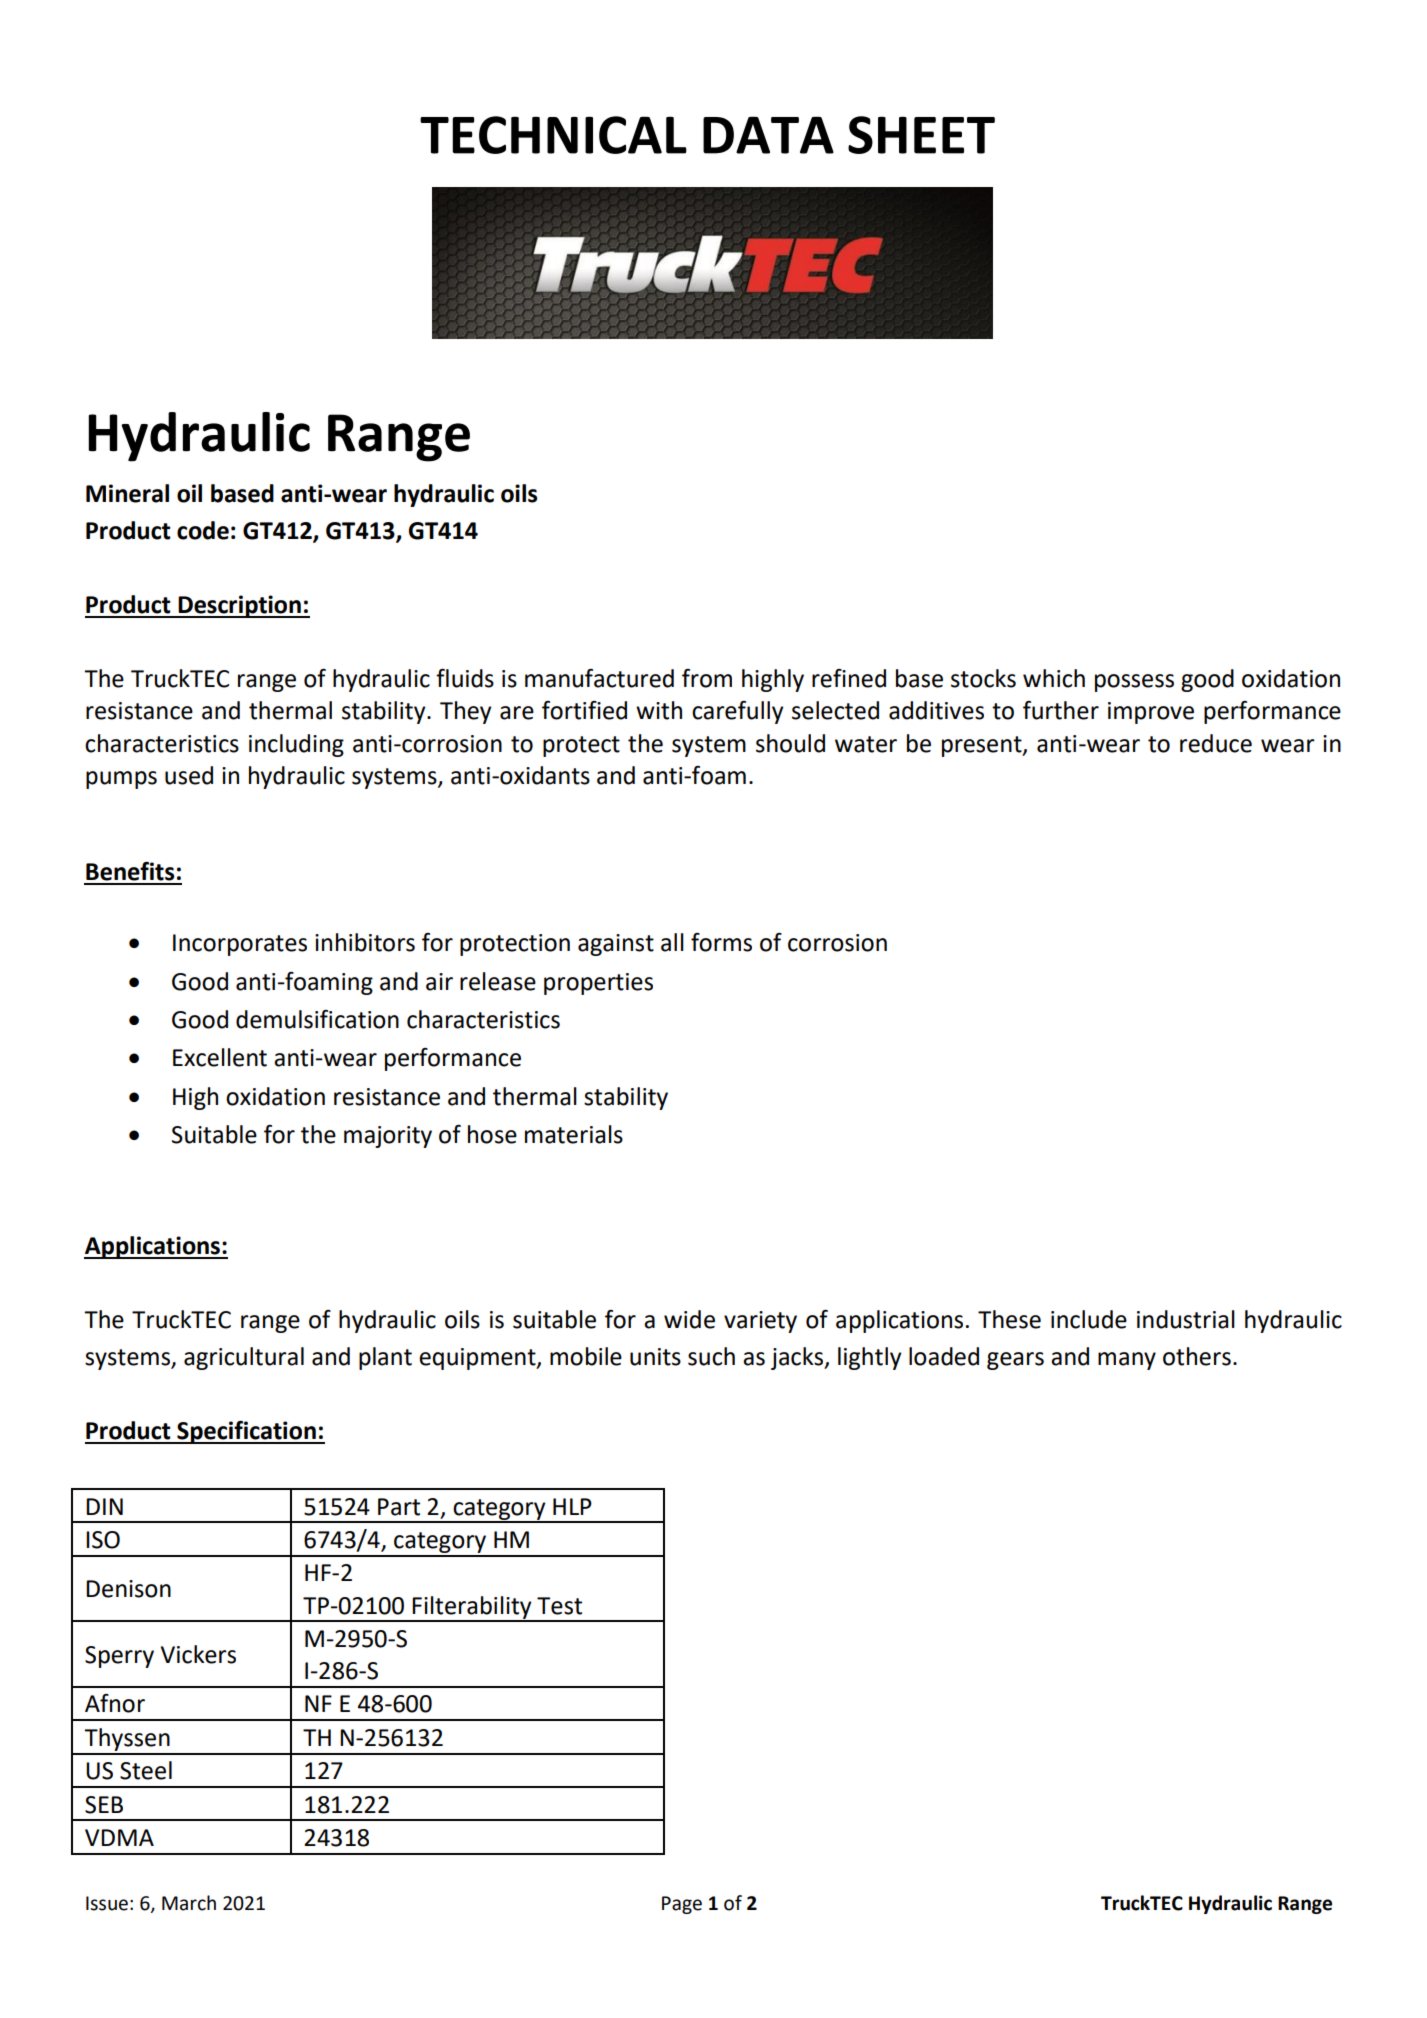 This screenshot has width=1427, height=2018. What do you see at coordinates (220, 1057) in the screenshot?
I see `Excellent` at bounding box center [220, 1057].
